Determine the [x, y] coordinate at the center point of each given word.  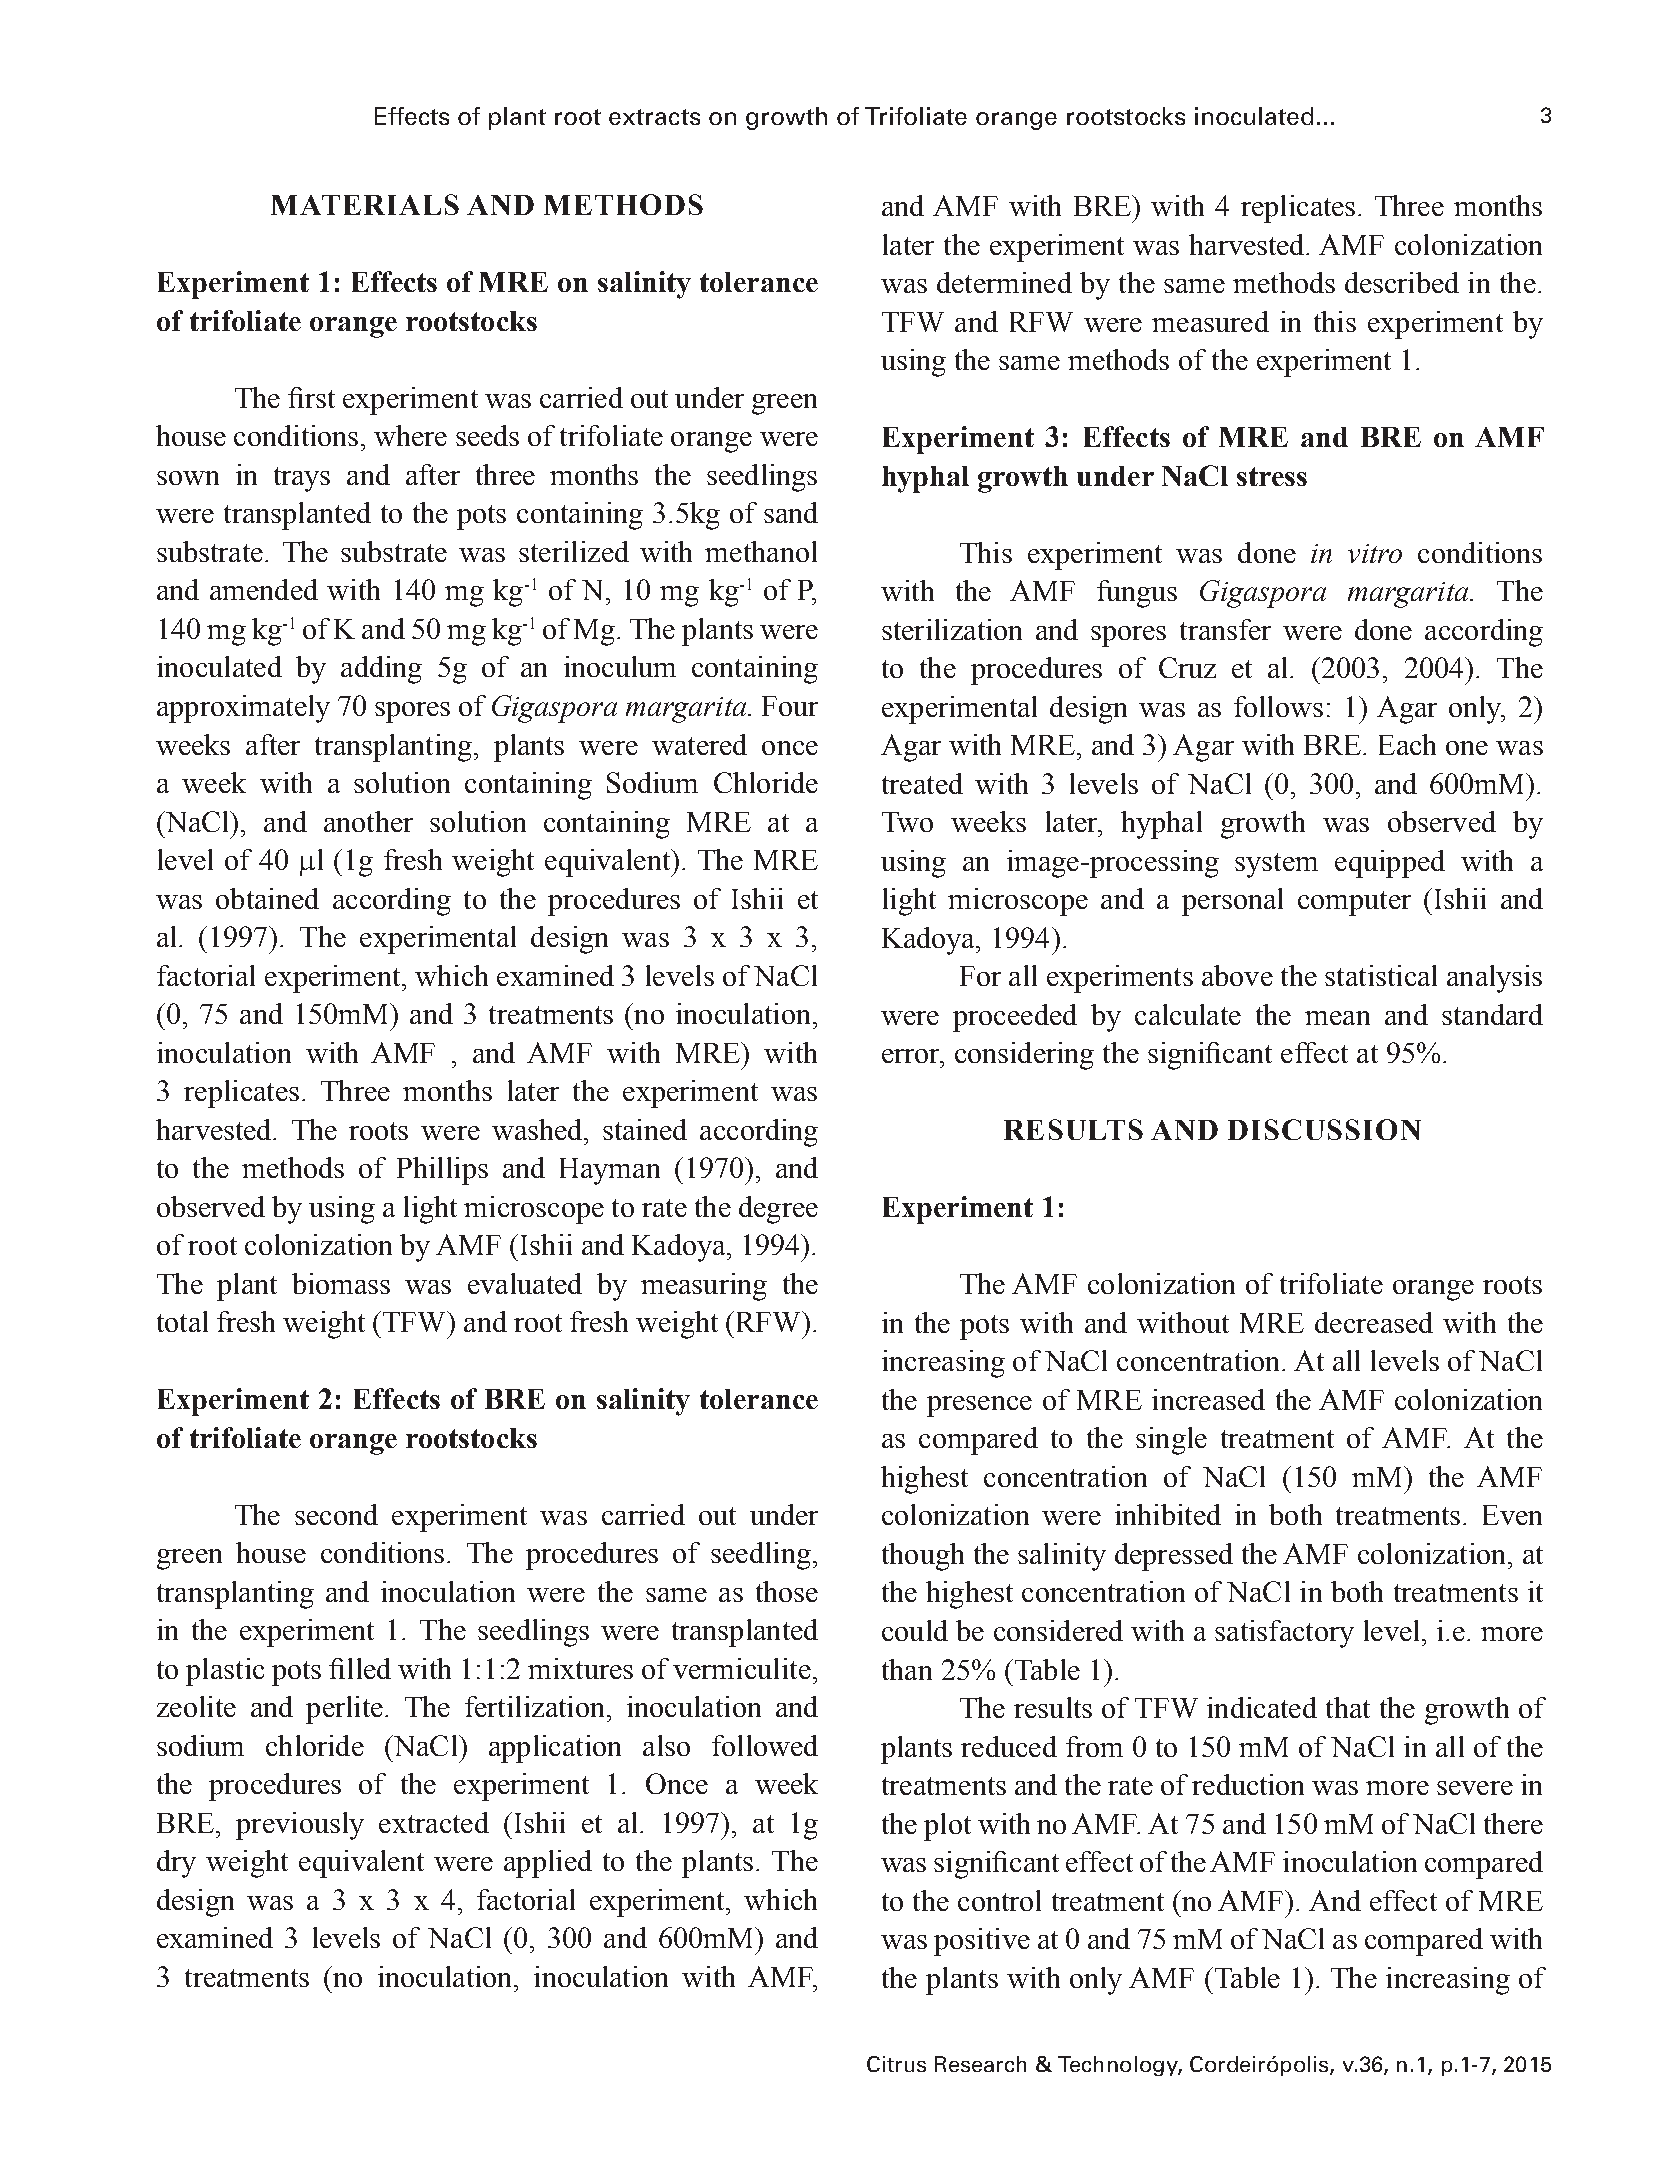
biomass [341, 1283]
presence [979, 1406]
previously [300, 1826]
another [368, 821]
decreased [1374, 1322]
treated [922, 783]
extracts [654, 117]
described [1402, 282]
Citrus [896, 2064]
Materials [365, 204]
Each [1407, 744]
